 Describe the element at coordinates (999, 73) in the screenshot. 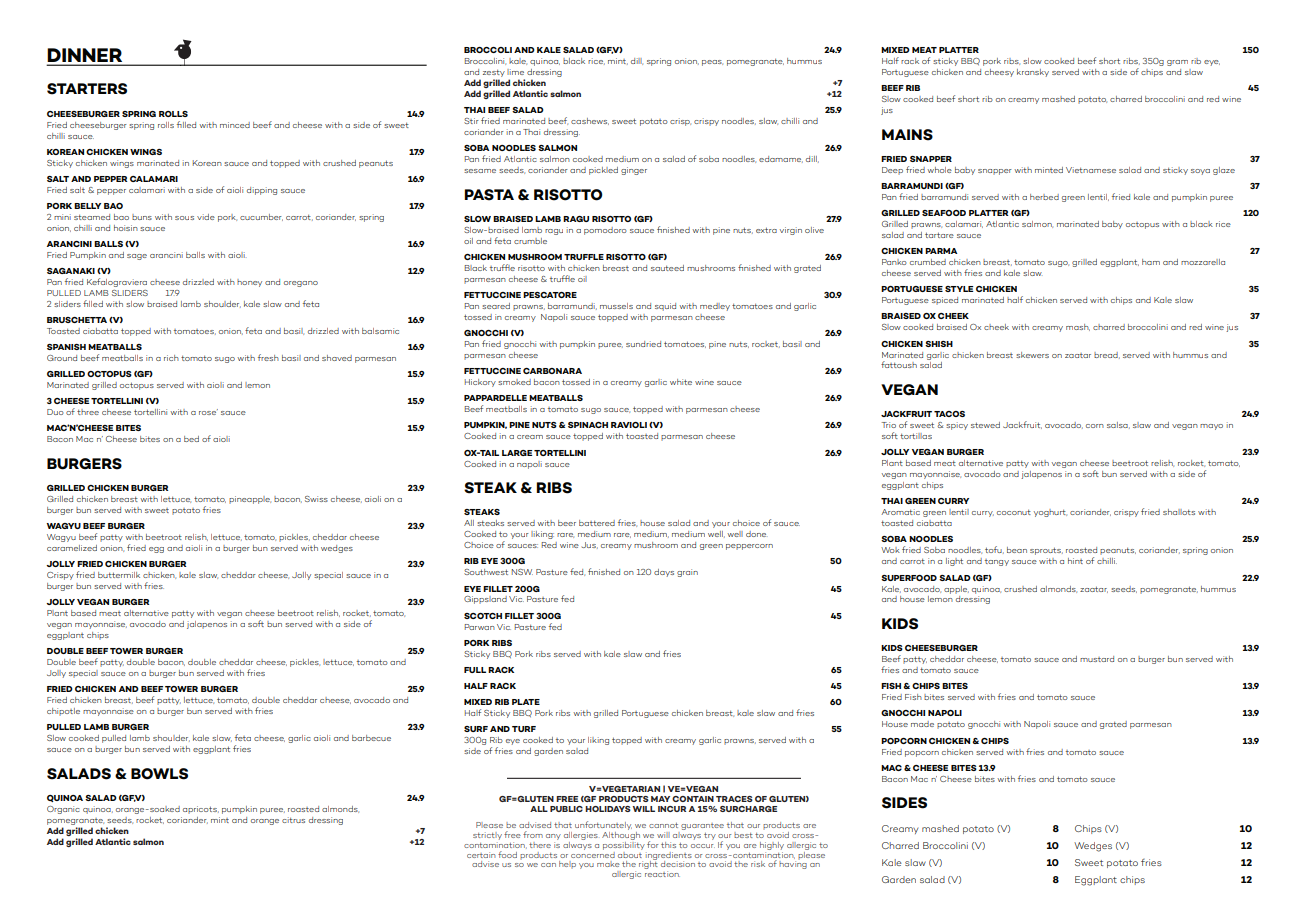

I see `cheesy` at that location.
